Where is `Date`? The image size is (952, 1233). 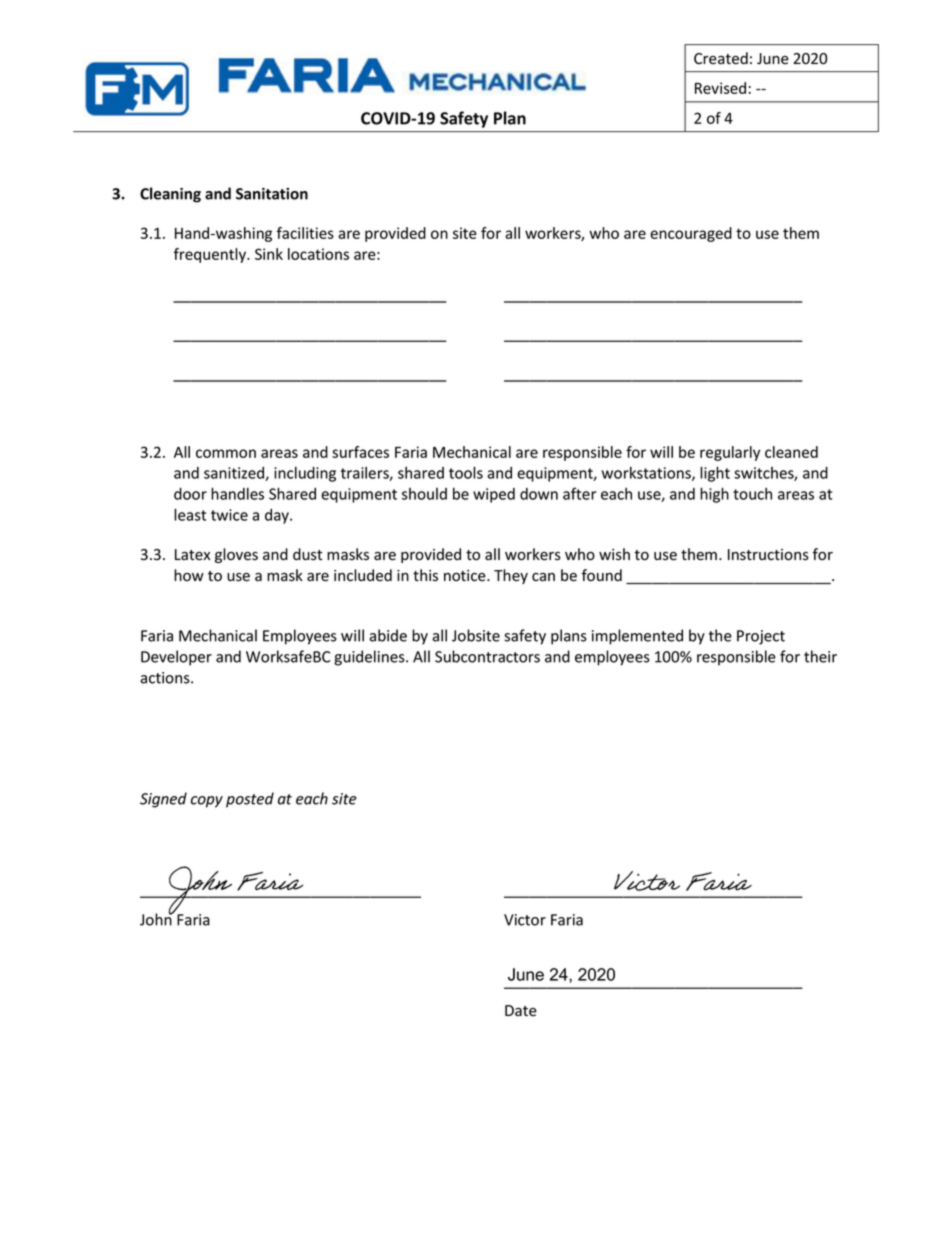
Date is located at coordinates (521, 1011).
